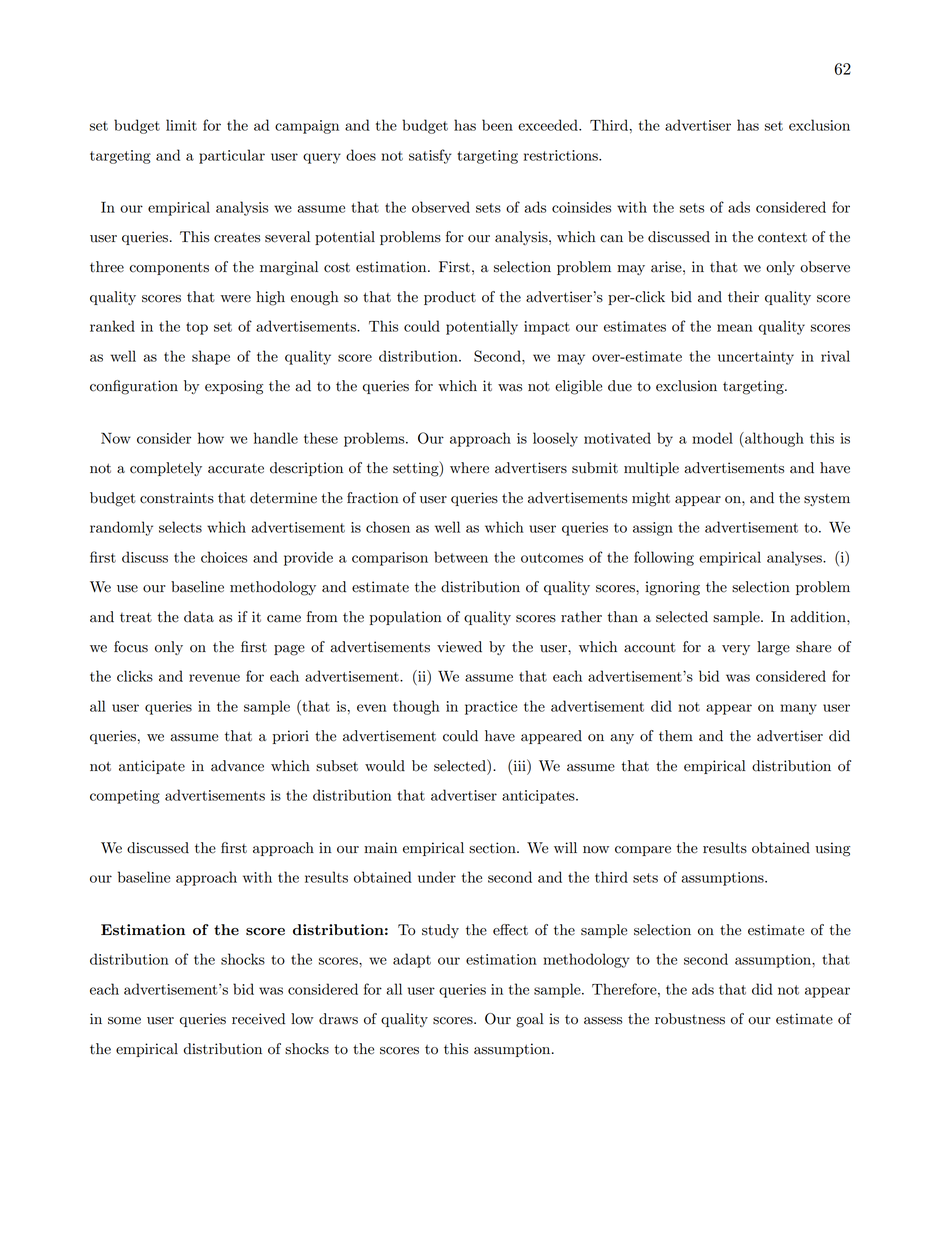  I want to click on how, so click(211, 438).
